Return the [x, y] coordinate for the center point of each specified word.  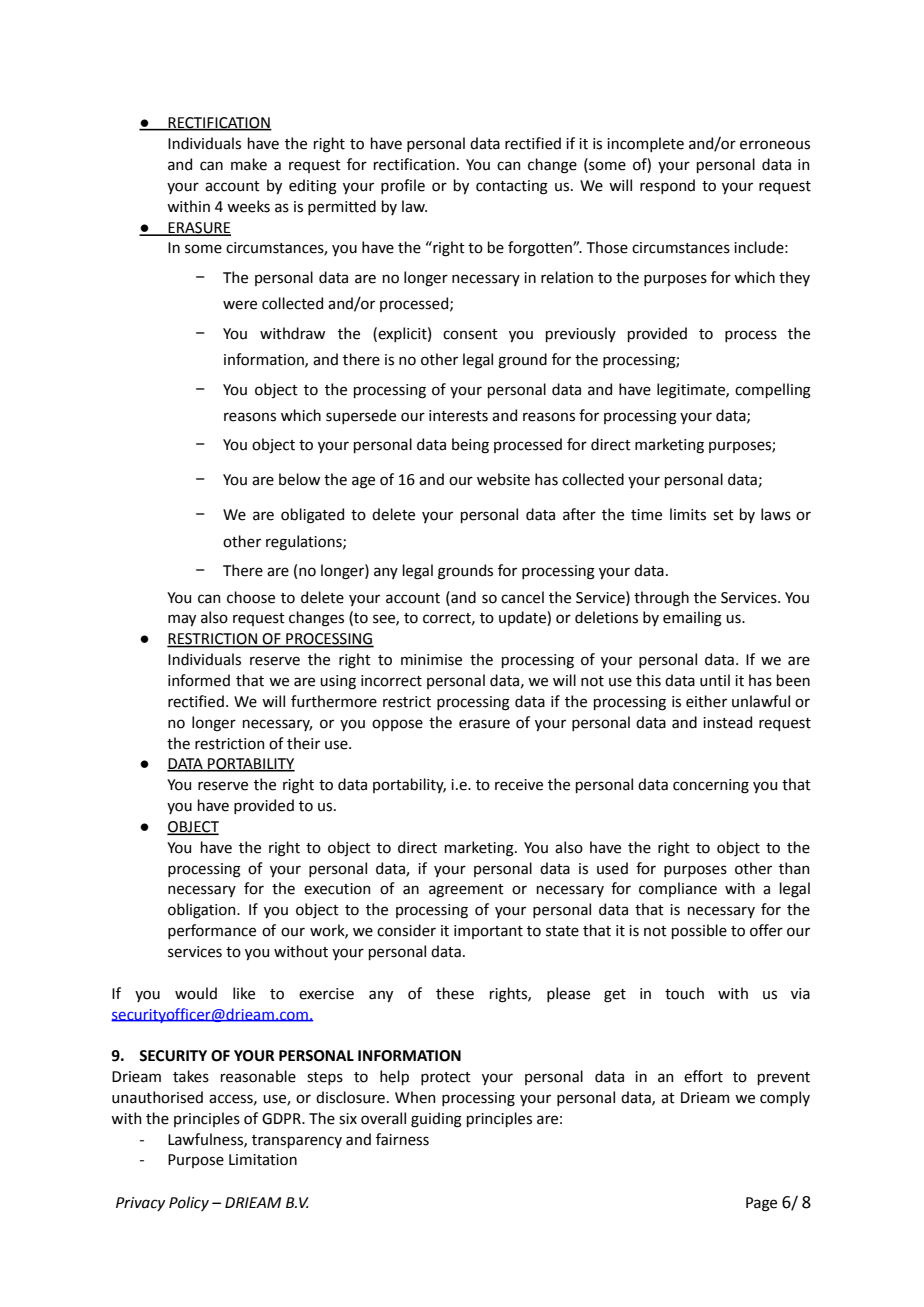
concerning [711, 786]
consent [470, 334]
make [249, 164]
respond [667, 186]
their [303, 743]
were [240, 305]
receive [519, 785]
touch [684, 993]
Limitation [263, 1160]
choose [251, 597]
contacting [512, 187]
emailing [692, 619]
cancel [522, 597]
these [455, 993]
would [196, 993]
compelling [773, 391]
